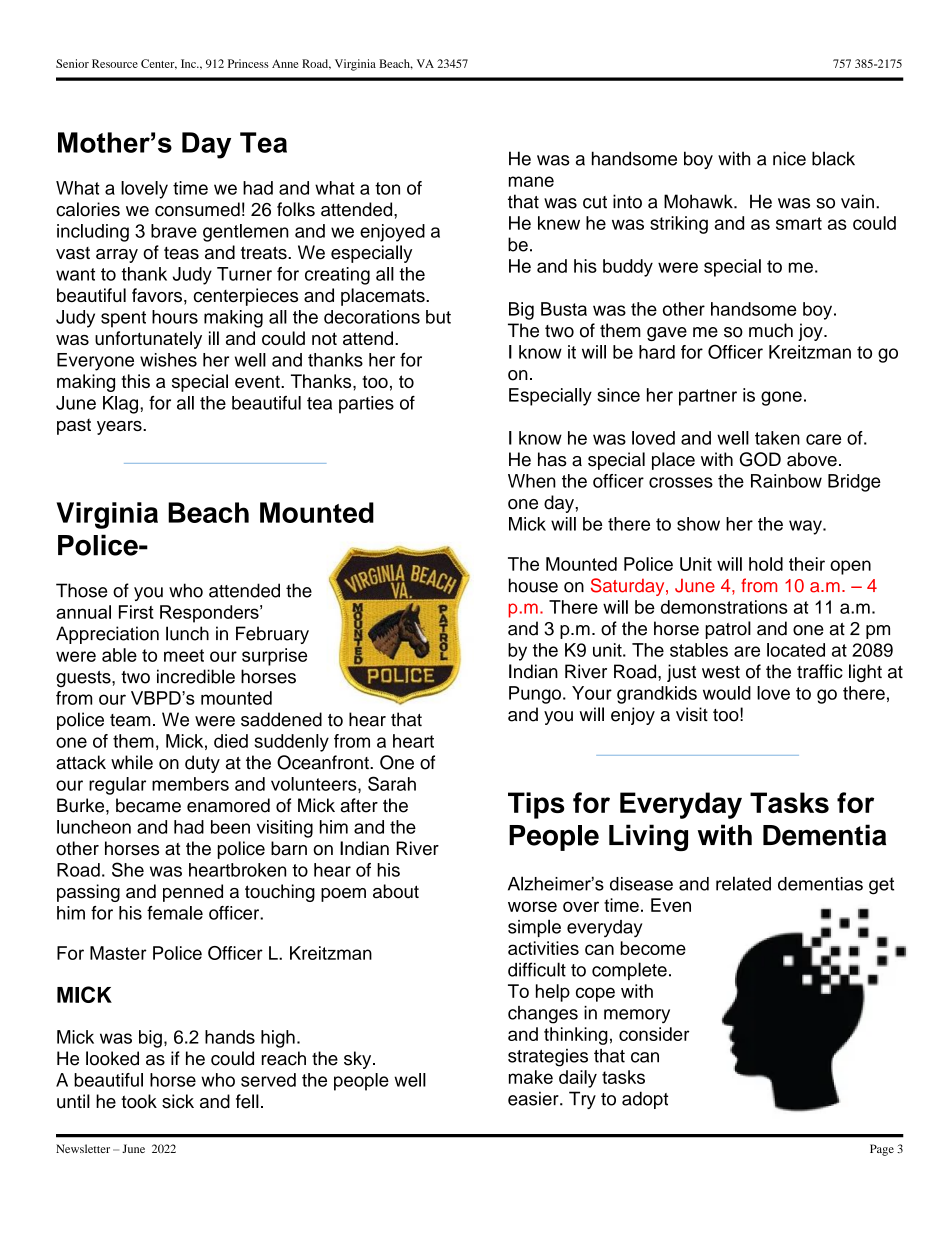 Image resolution: width=952 pixels, height=1233 pixels. Describe the element at coordinates (136, 612) in the page. I see `First` at that location.
